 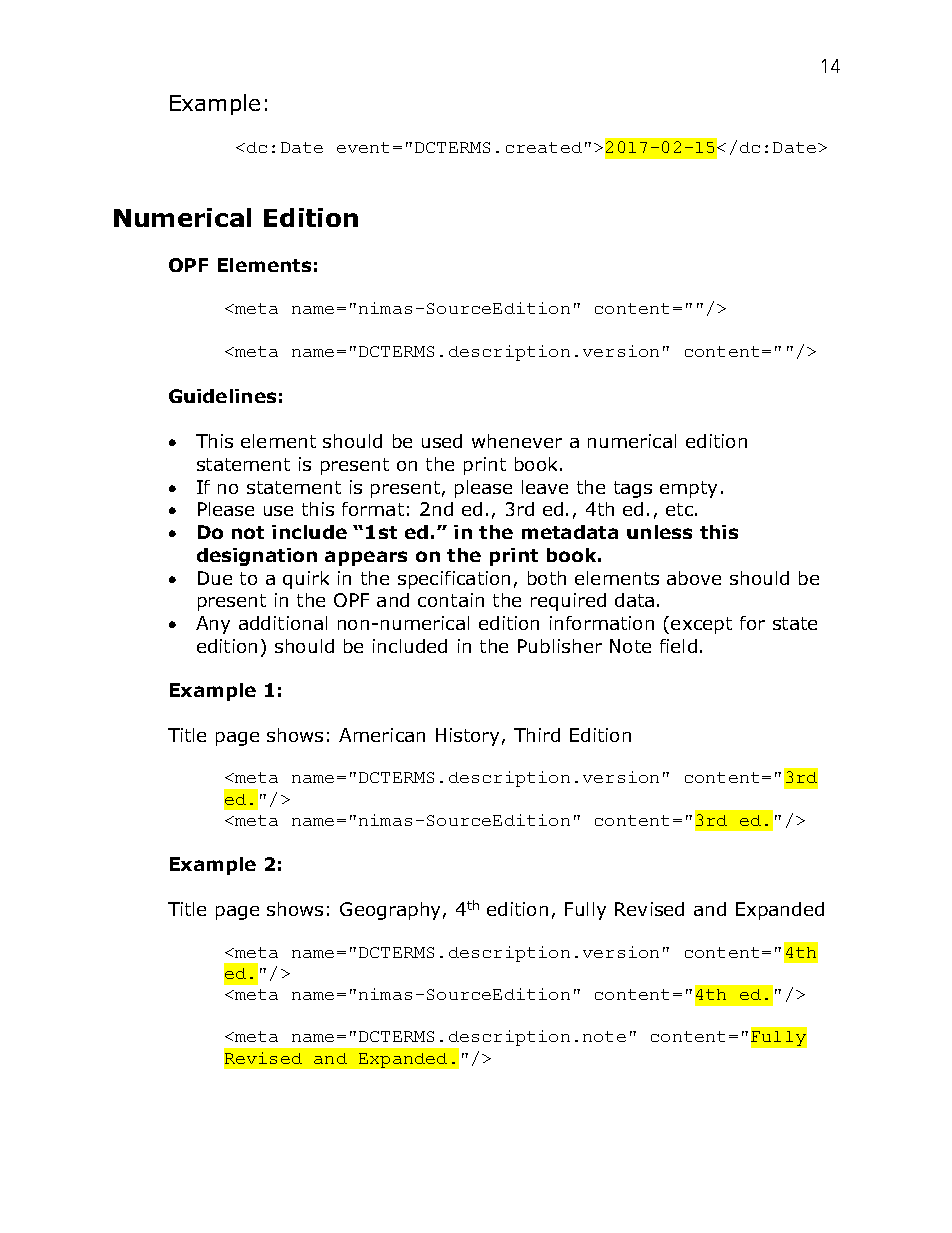 I want to click on American, so click(x=382, y=735).
